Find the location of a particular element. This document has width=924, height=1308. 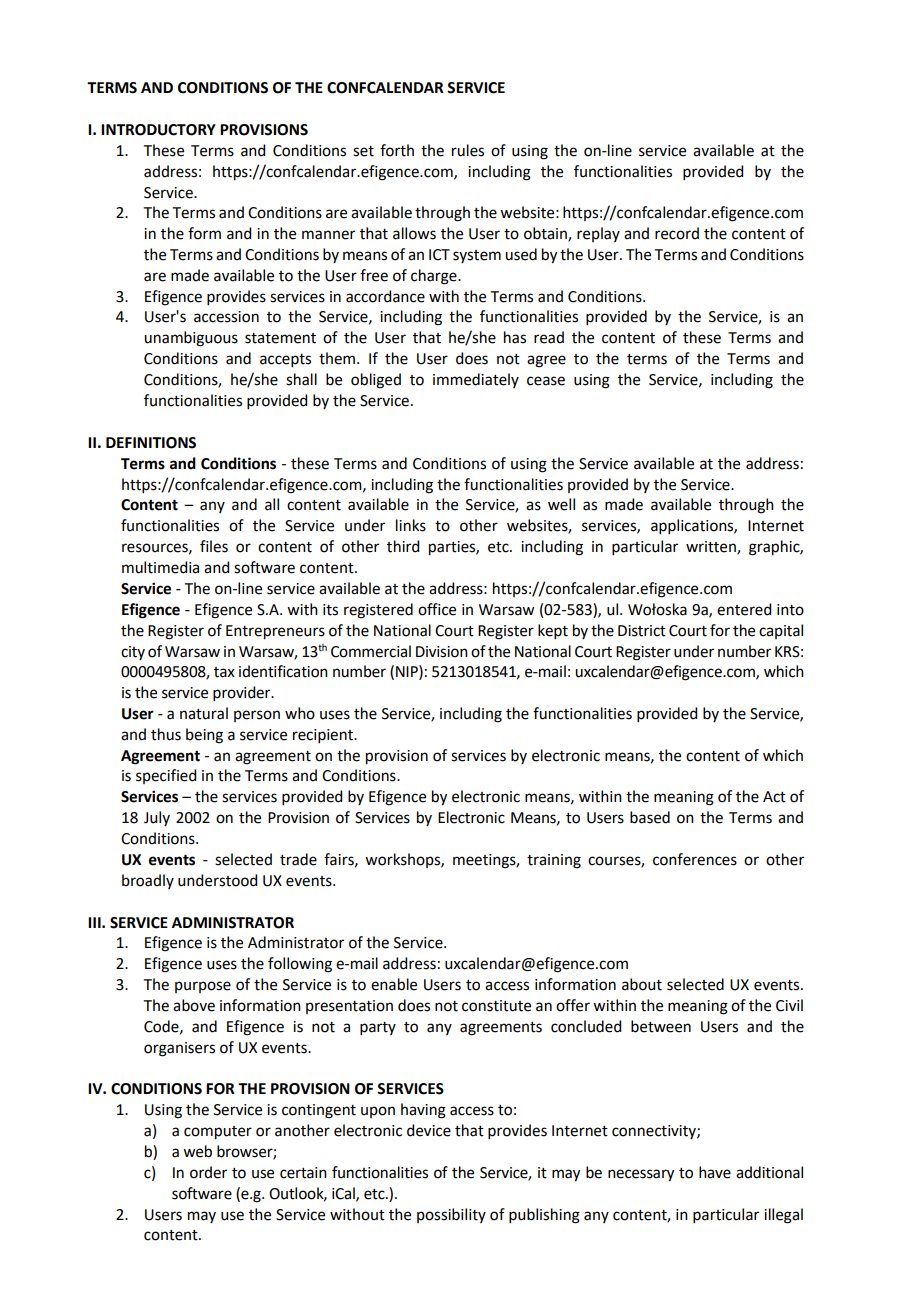

order is located at coordinates (208, 1172).
